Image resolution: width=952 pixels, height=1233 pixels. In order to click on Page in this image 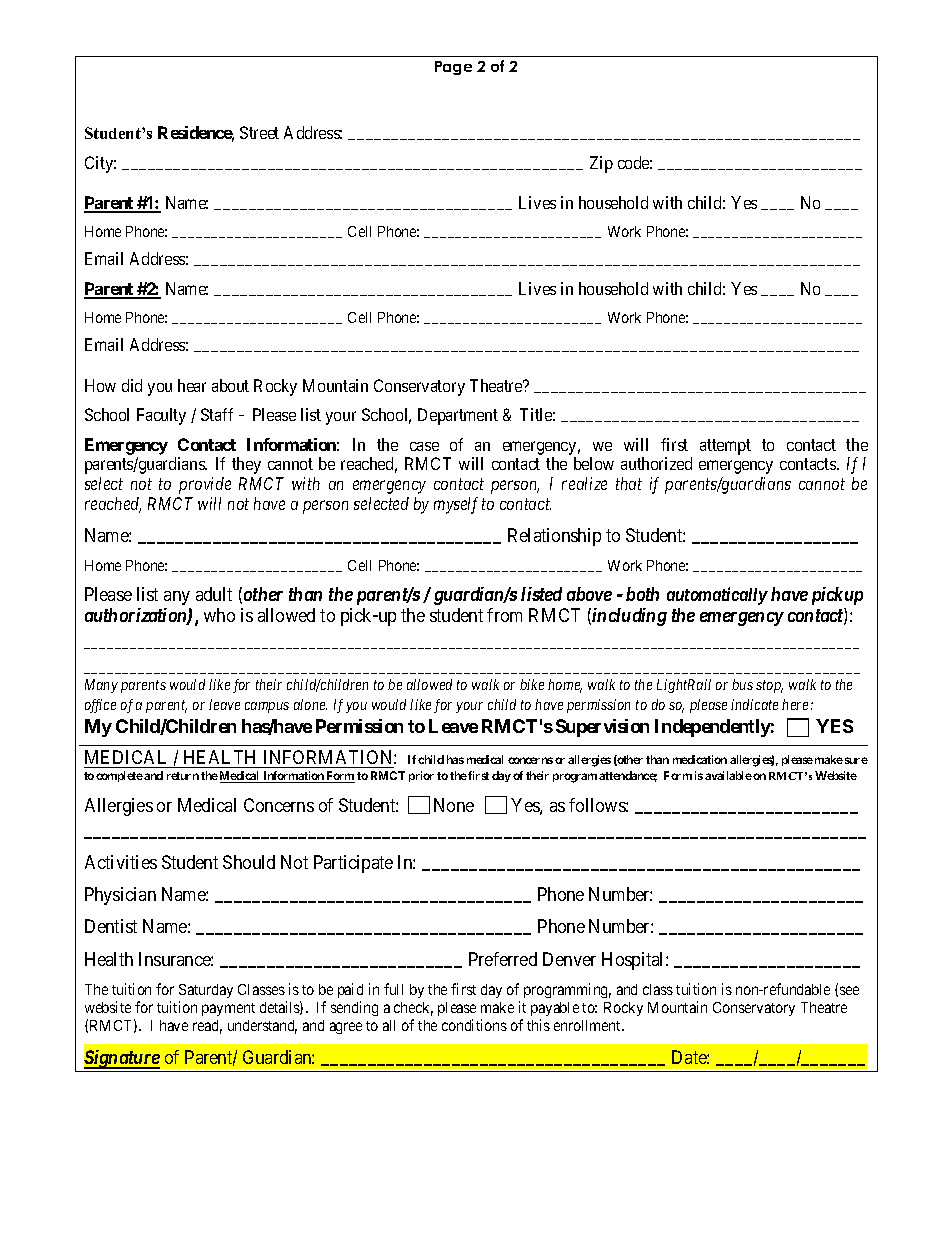, I will do `click(453, 68)`.
